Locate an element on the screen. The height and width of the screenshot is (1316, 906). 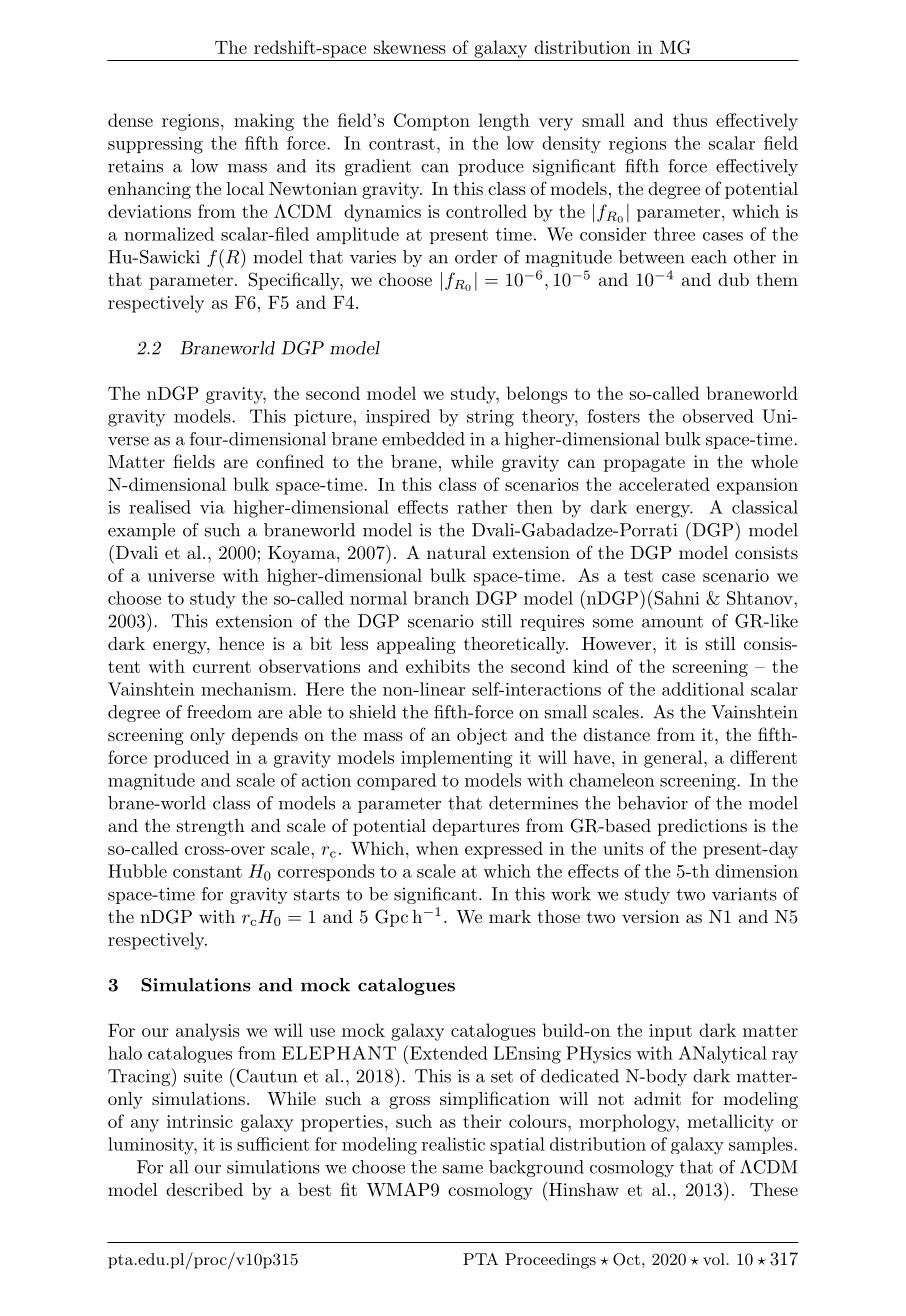
Compton is located at coordinates (432, 122).
